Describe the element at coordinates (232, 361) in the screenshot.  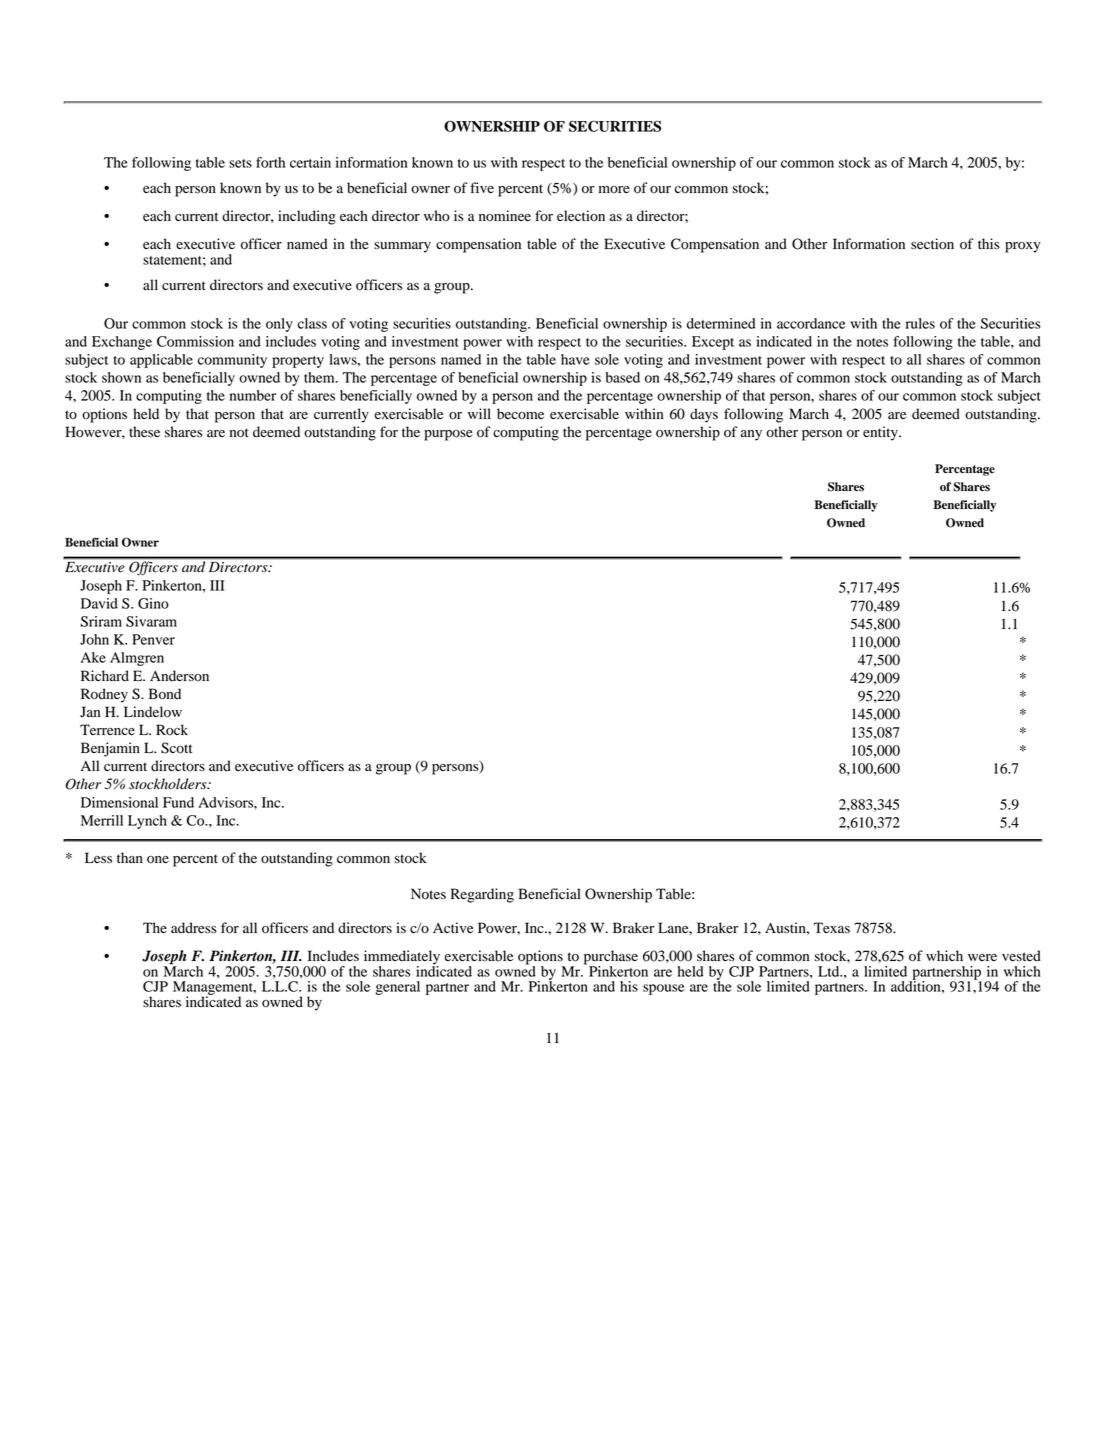
I see `community` at that location.
